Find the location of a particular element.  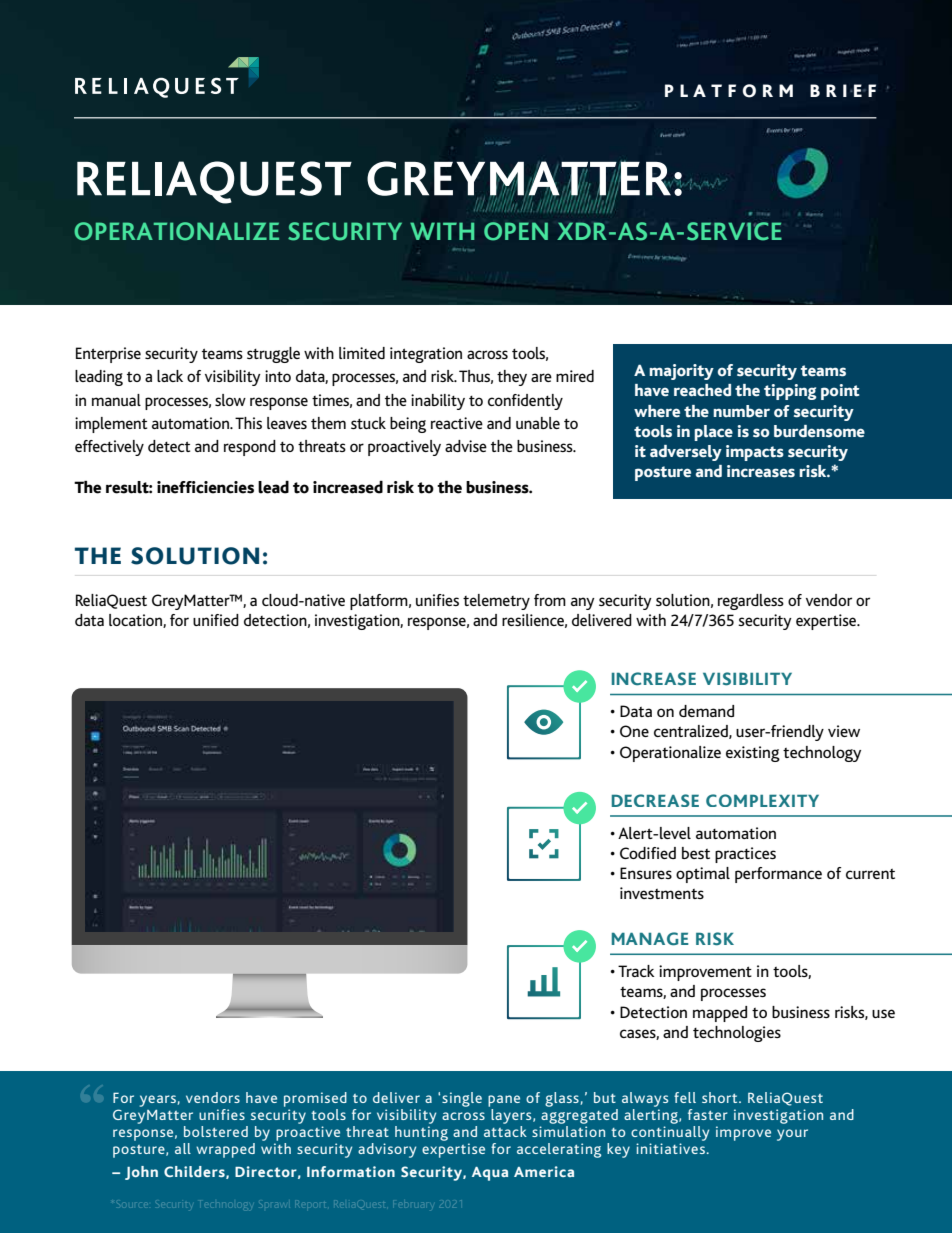

bolstered is located at coordinates (216, 1131).
